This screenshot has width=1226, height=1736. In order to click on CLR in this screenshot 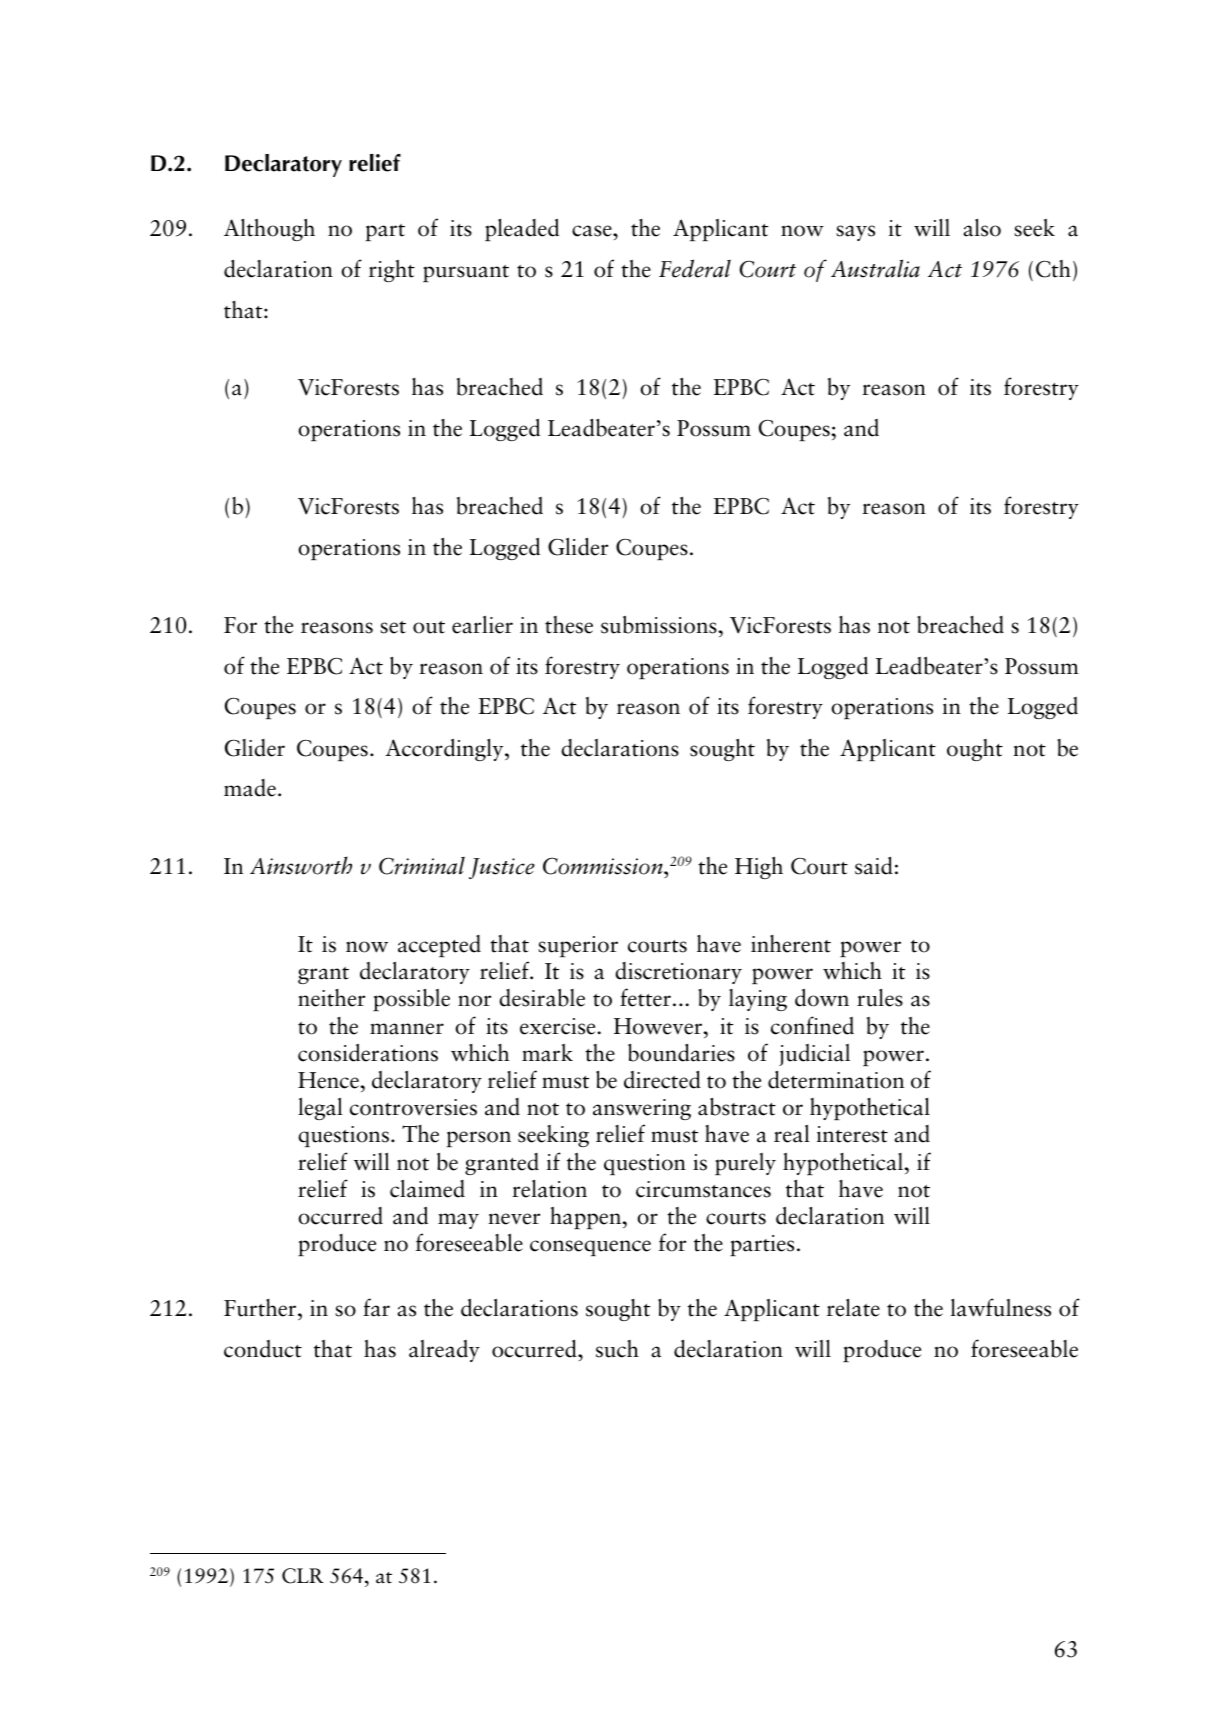, I will do `click(303, 1576)`.
